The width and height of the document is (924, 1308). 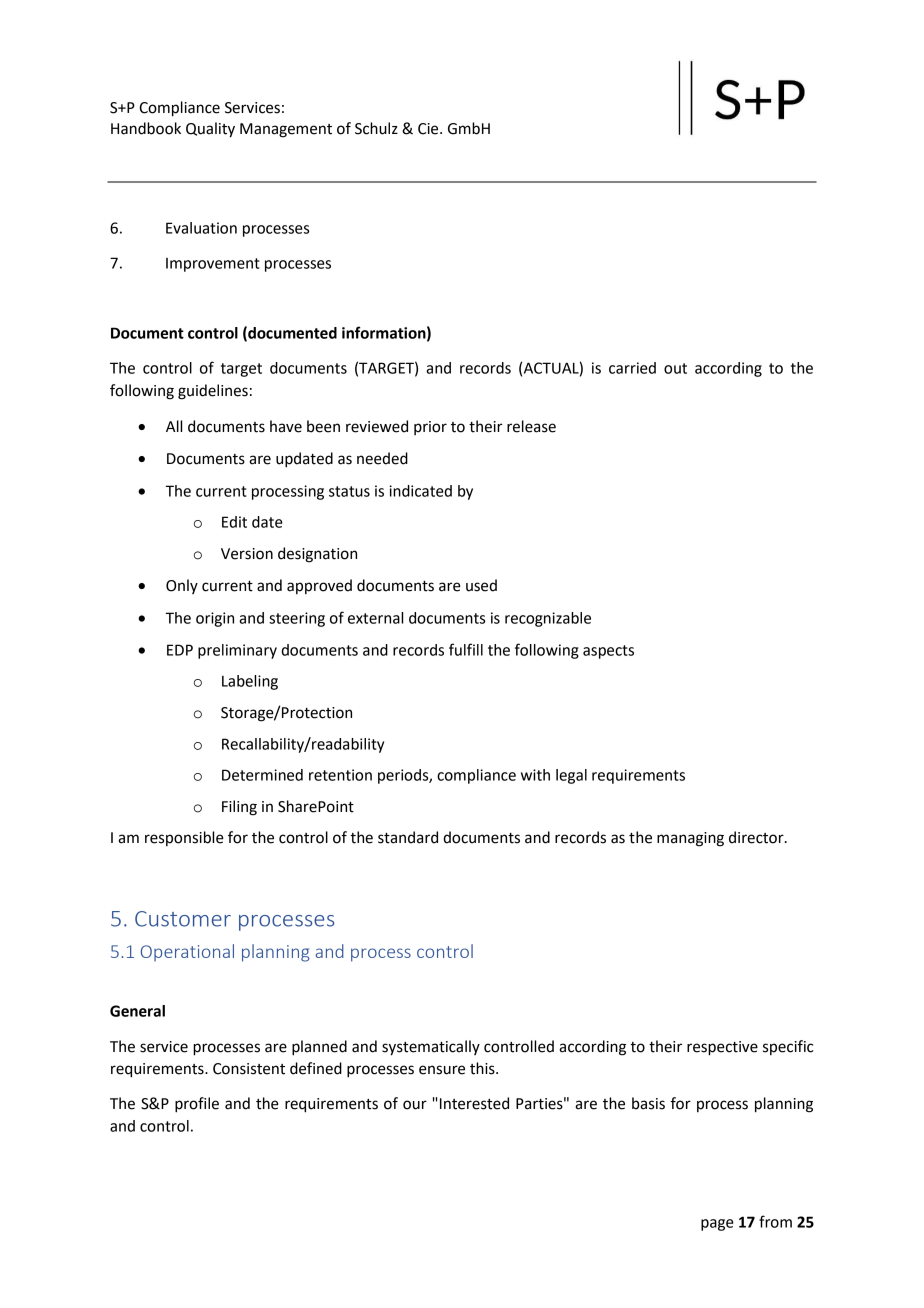 What do you see at coordinates (717, 1225) in the document?
I see `page` at bounding box center [717, 1225].
